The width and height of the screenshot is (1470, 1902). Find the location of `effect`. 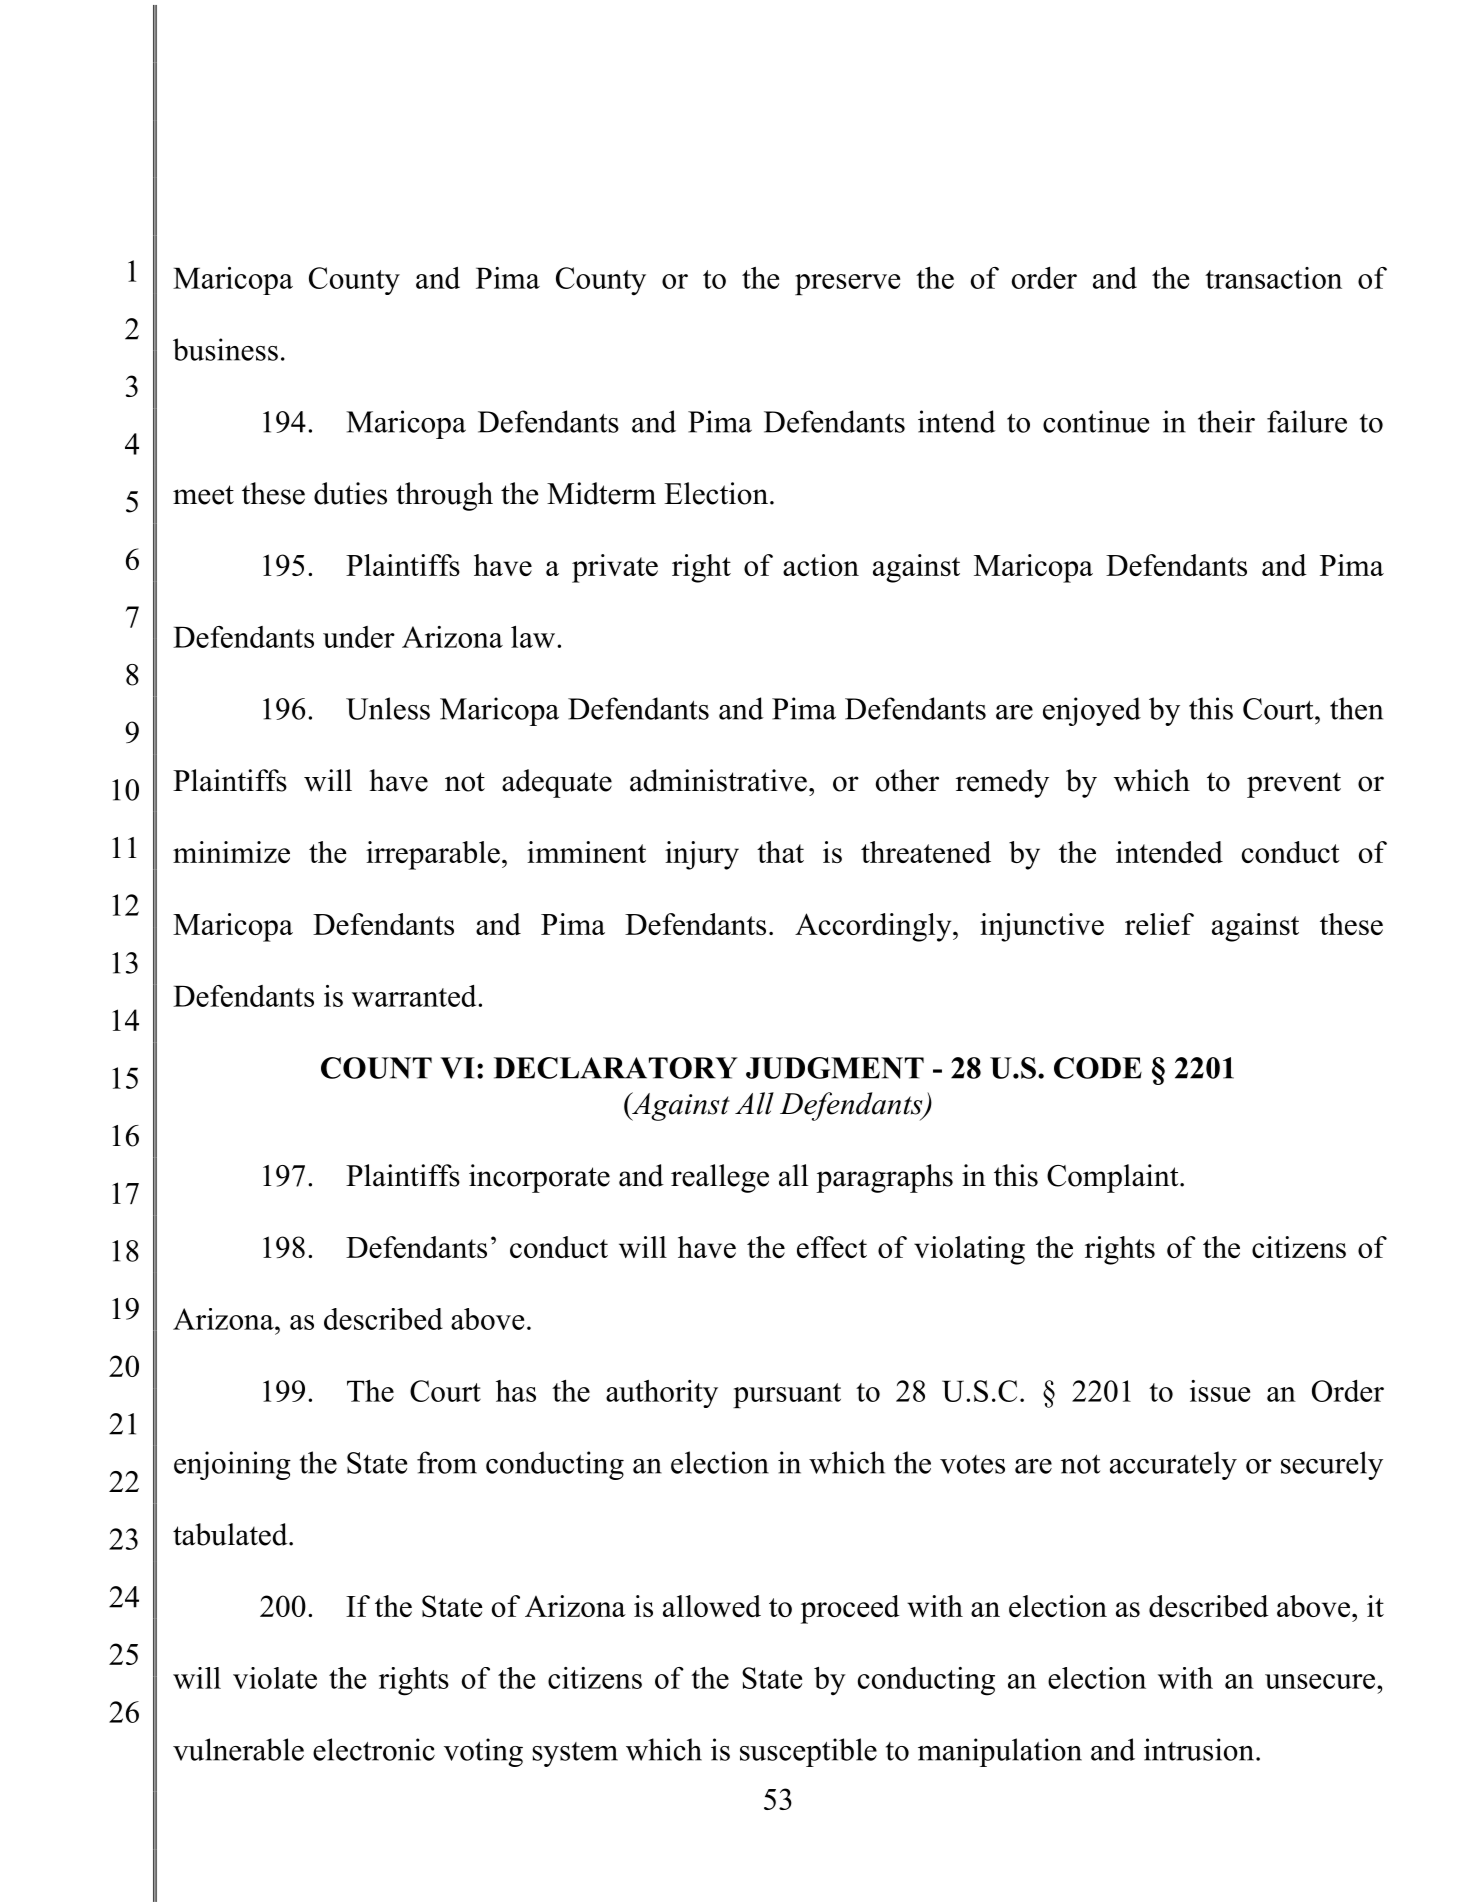

effect is located at coordinates (832, 1247).
